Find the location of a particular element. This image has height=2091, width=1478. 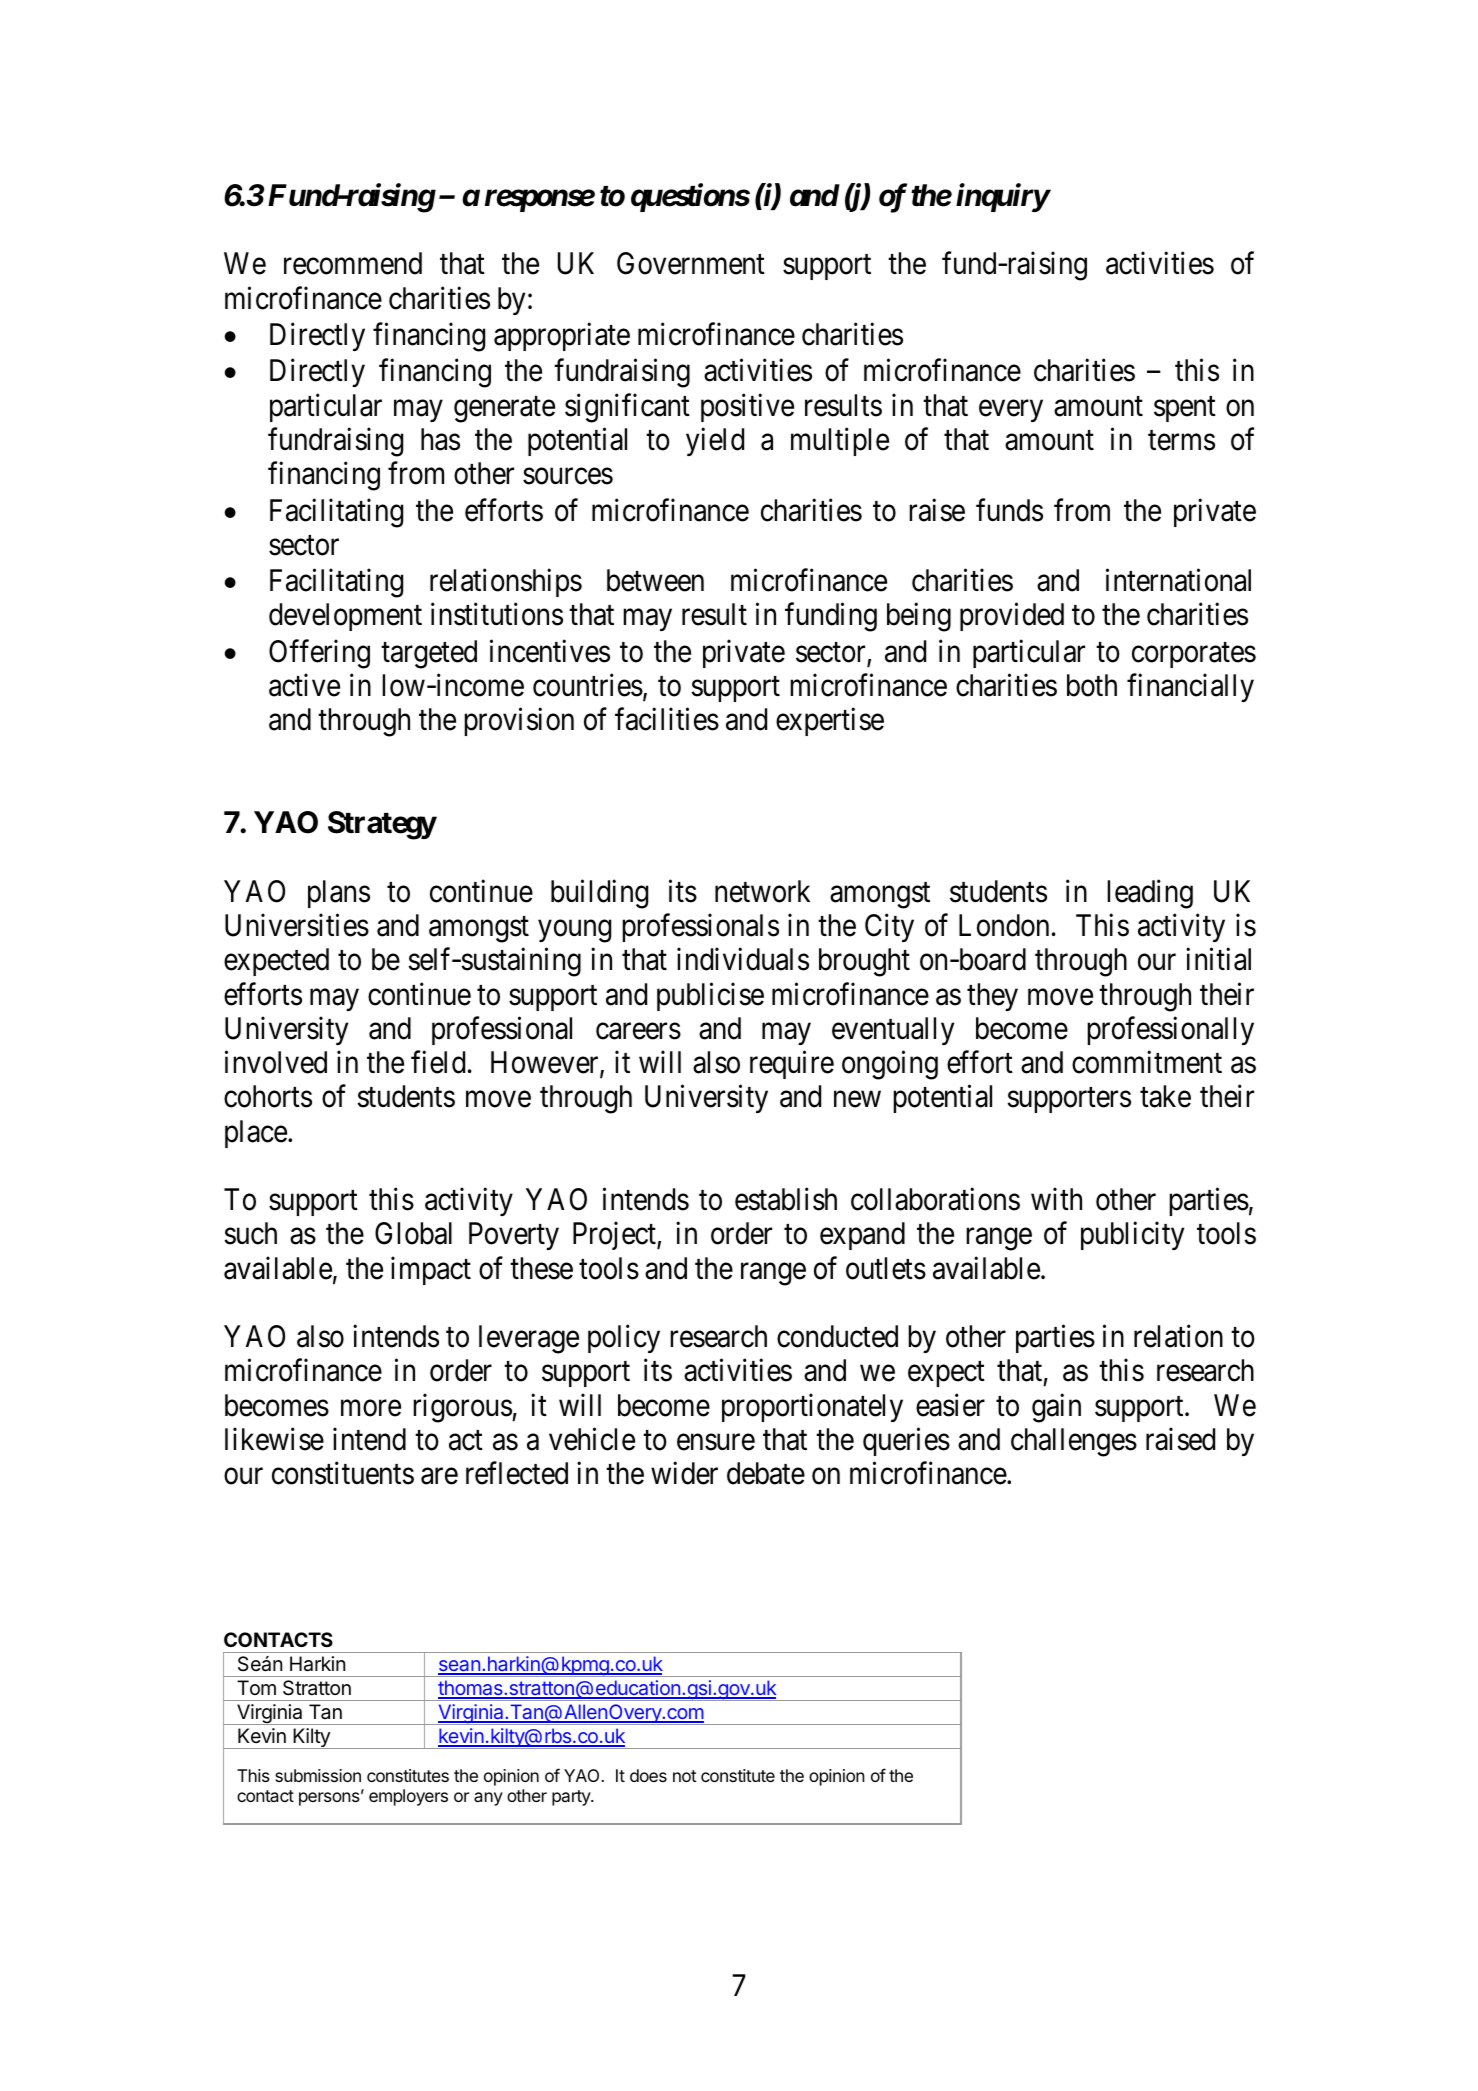

publicise is located at coordinates (710, 996).
